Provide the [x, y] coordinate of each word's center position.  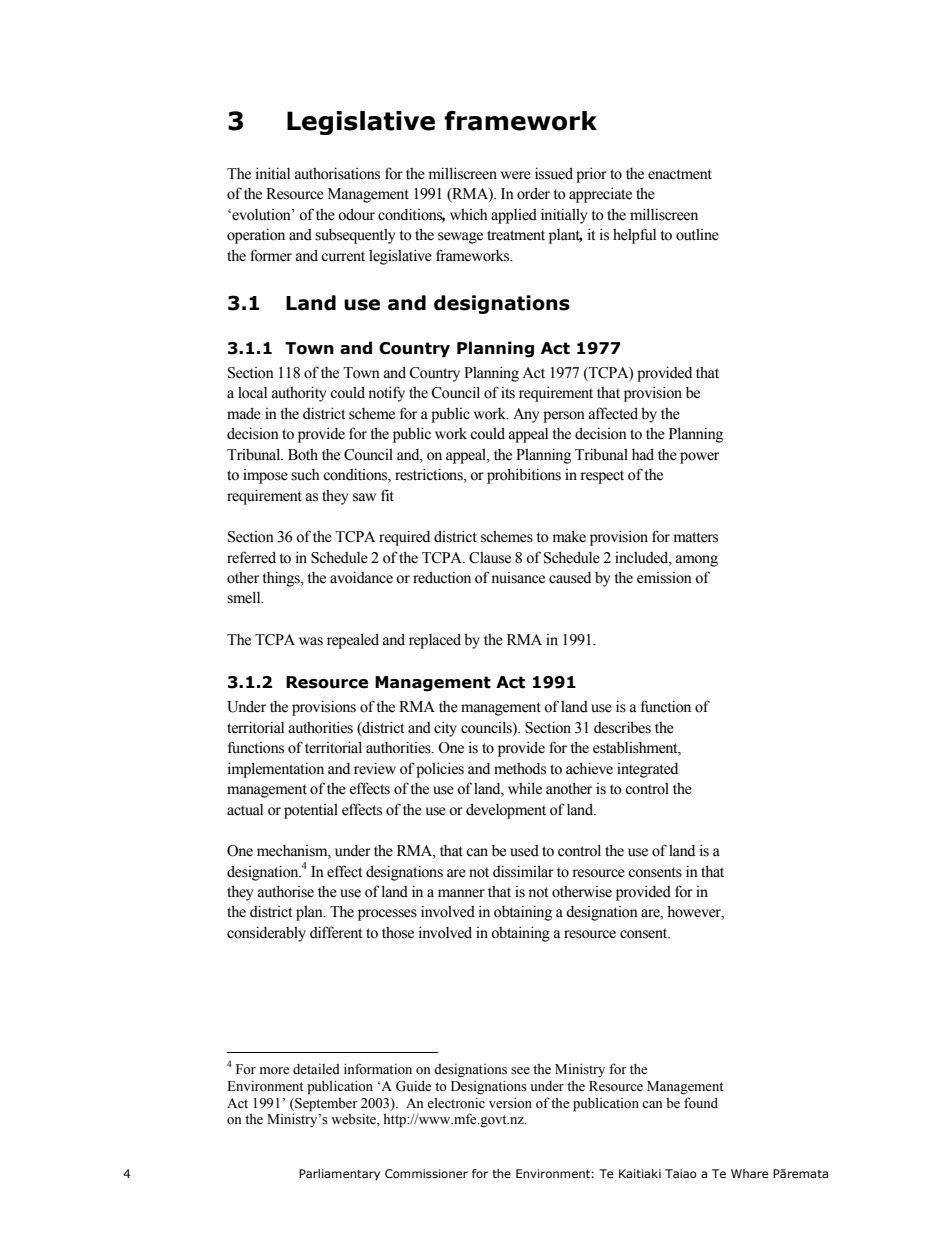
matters [696, 537]
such [305, 475]
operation [256, 236]
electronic [456, 1103]
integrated [647, 770]
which [469, 215]
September [325, 1105]
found [701, 1103]
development [506, 811]
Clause [490, 558]
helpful [634, 236]
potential [311, 811]
